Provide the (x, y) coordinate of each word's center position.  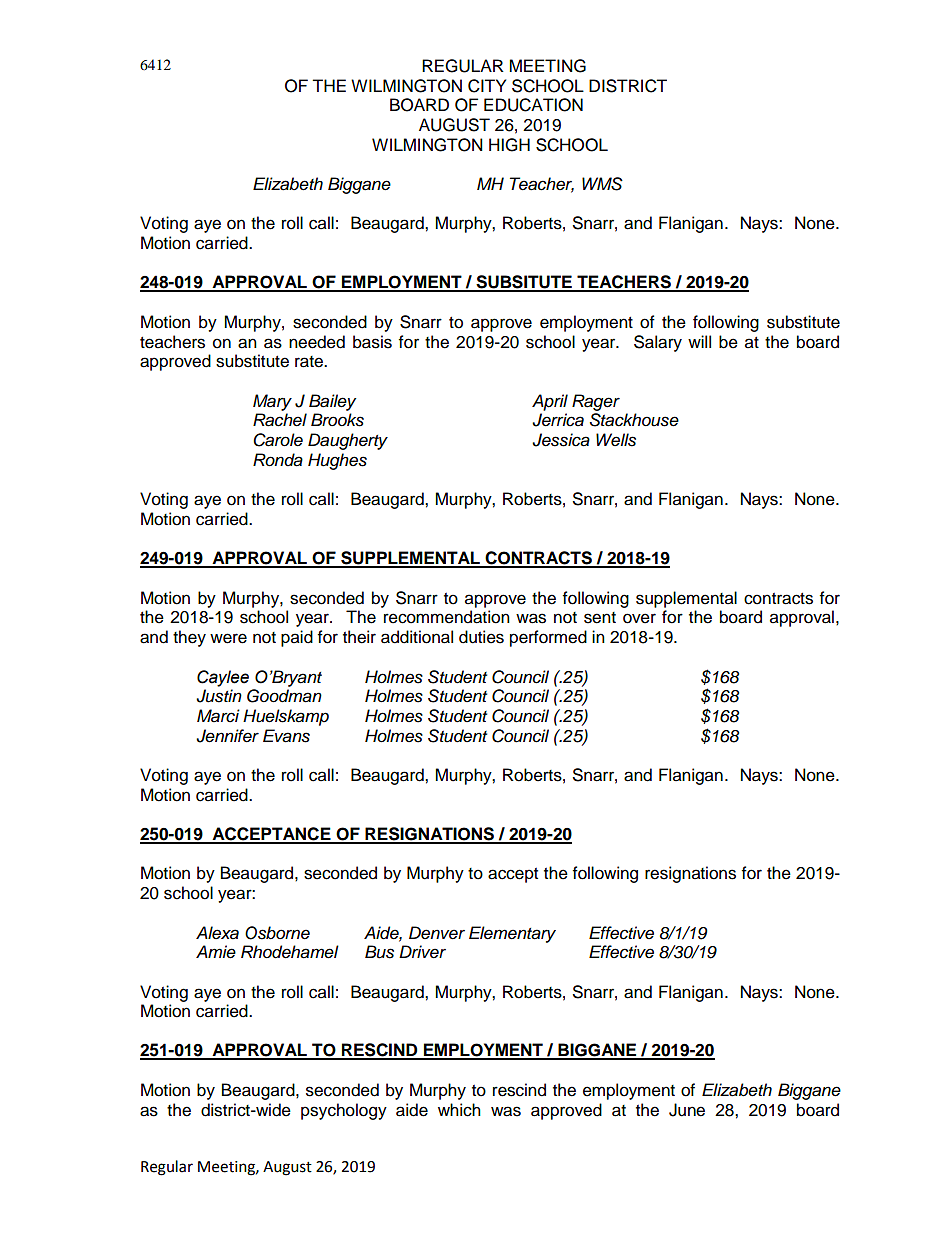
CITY (487, 86)
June (687, 1110)
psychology (344, 1111)
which (459, 1110)
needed (317, 342)
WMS (602, 184)
